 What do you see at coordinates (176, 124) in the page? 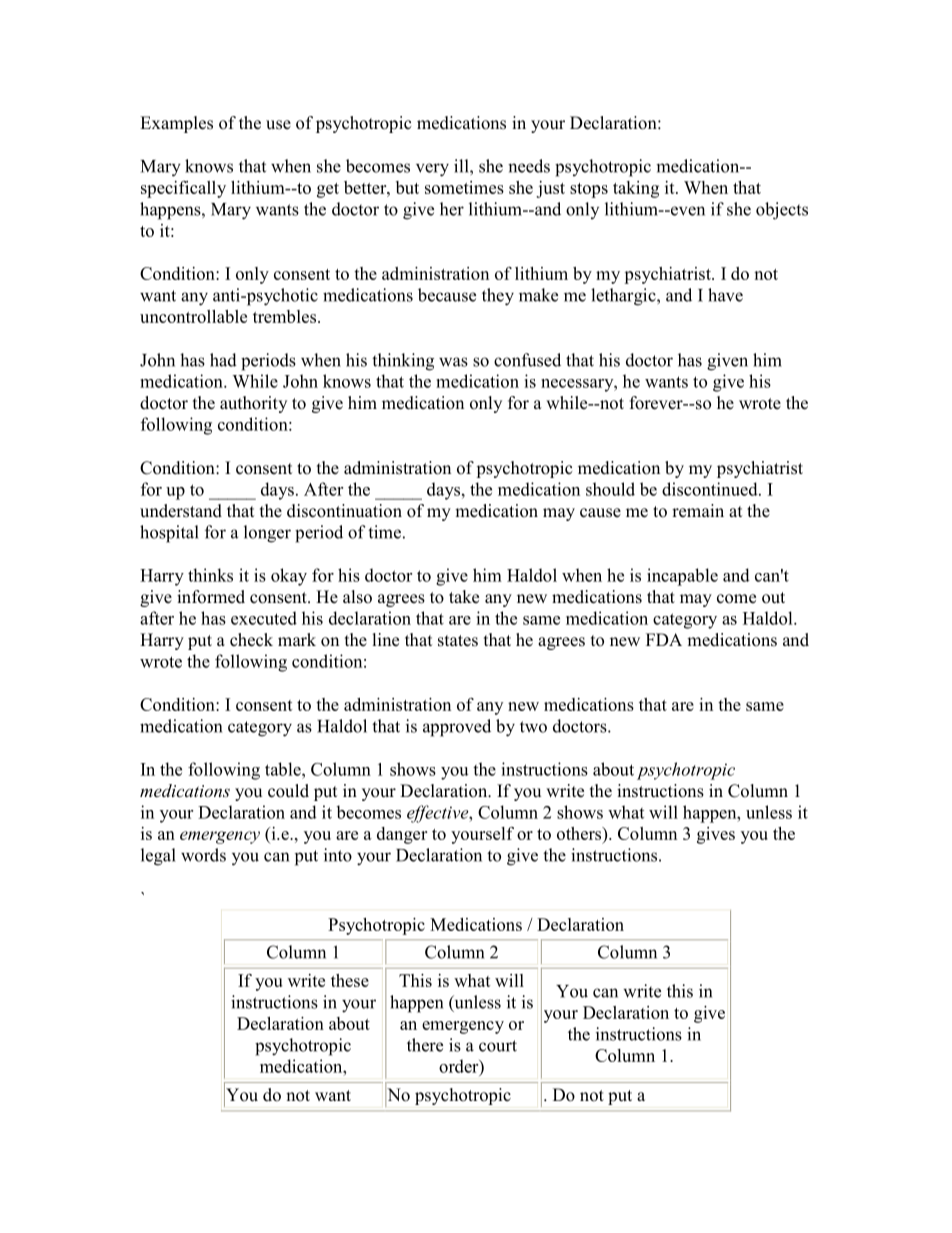
I see `Examples` at bounding box center [176, 124].
